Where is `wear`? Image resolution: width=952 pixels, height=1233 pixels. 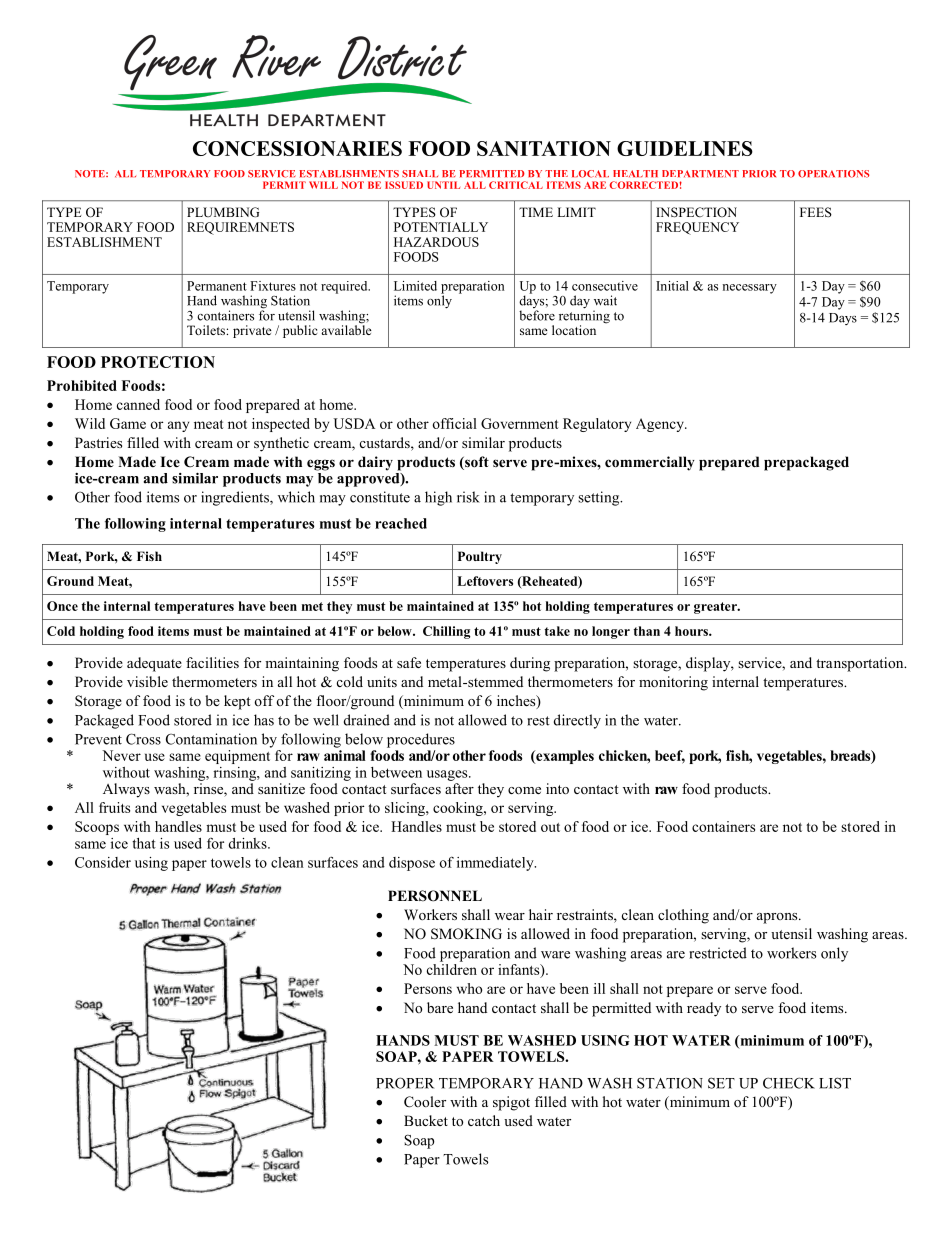
wear is located at coordinates (510, 916).
